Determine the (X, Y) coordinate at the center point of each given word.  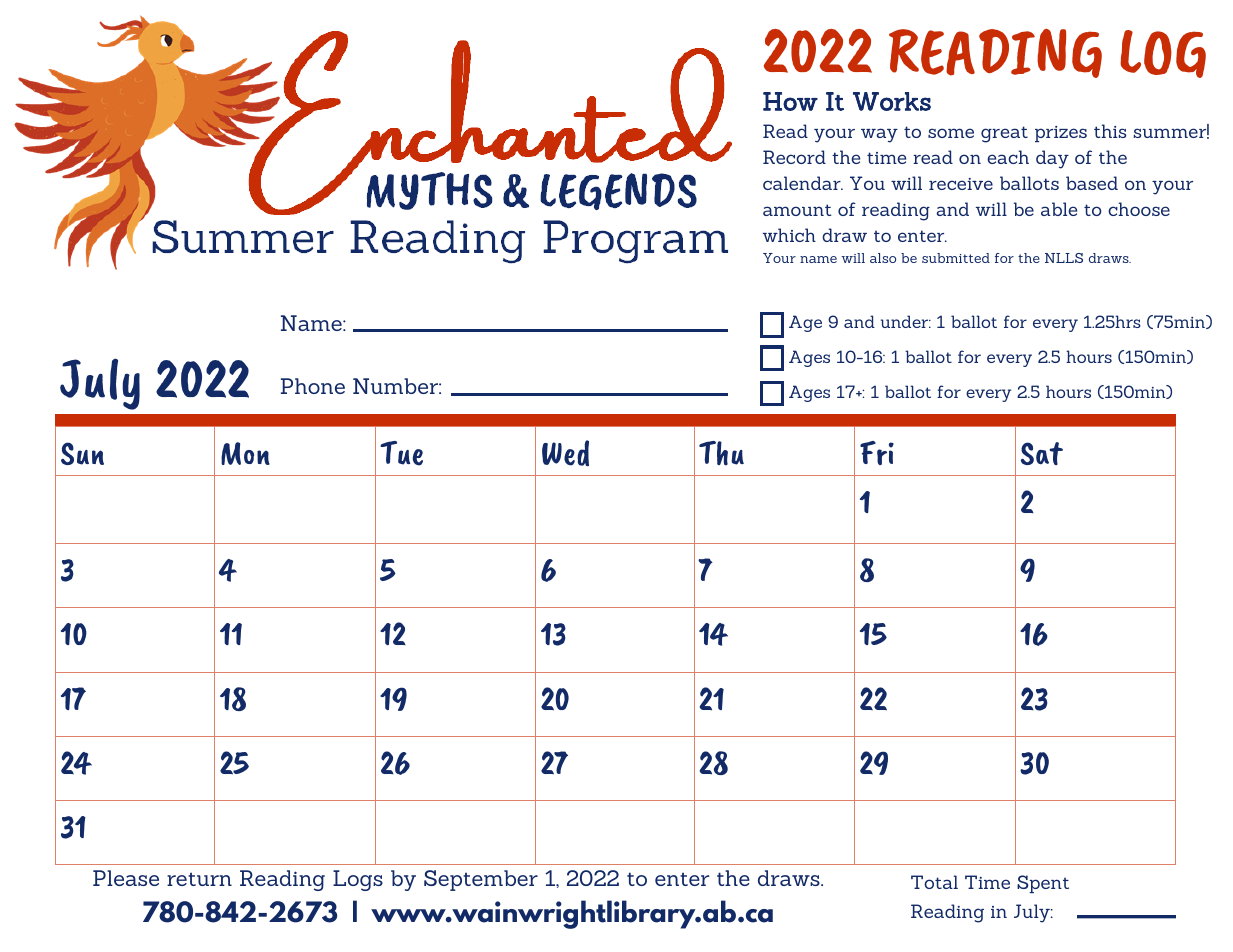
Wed (565, 453)
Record (794, 157)
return (199, 879)
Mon (245, 453)
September (481, 880)
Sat (1042, 453)
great (1004, 134)
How (790, 101)
